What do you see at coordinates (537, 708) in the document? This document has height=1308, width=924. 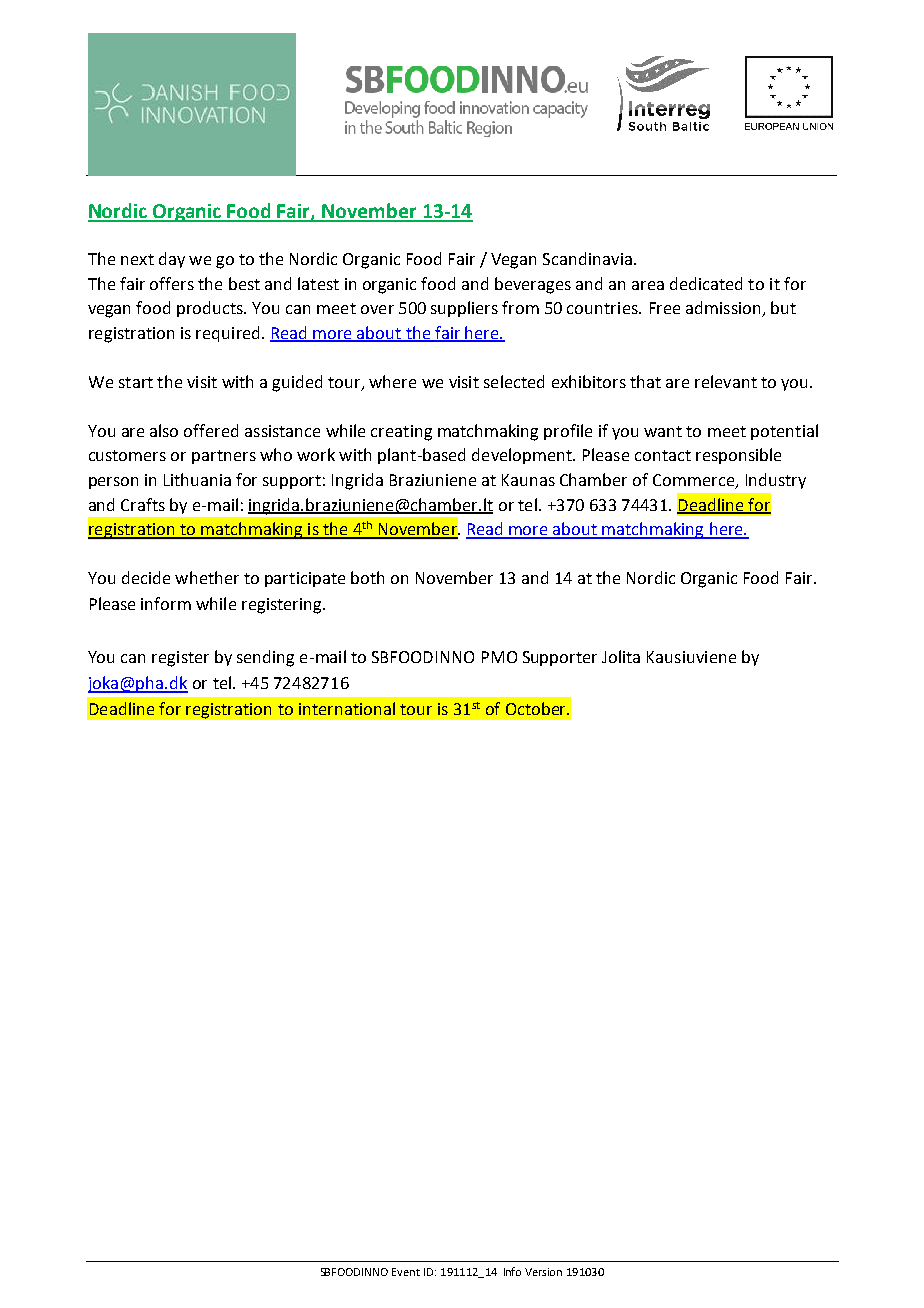 I see `October` at bounding box center [537, 708].
